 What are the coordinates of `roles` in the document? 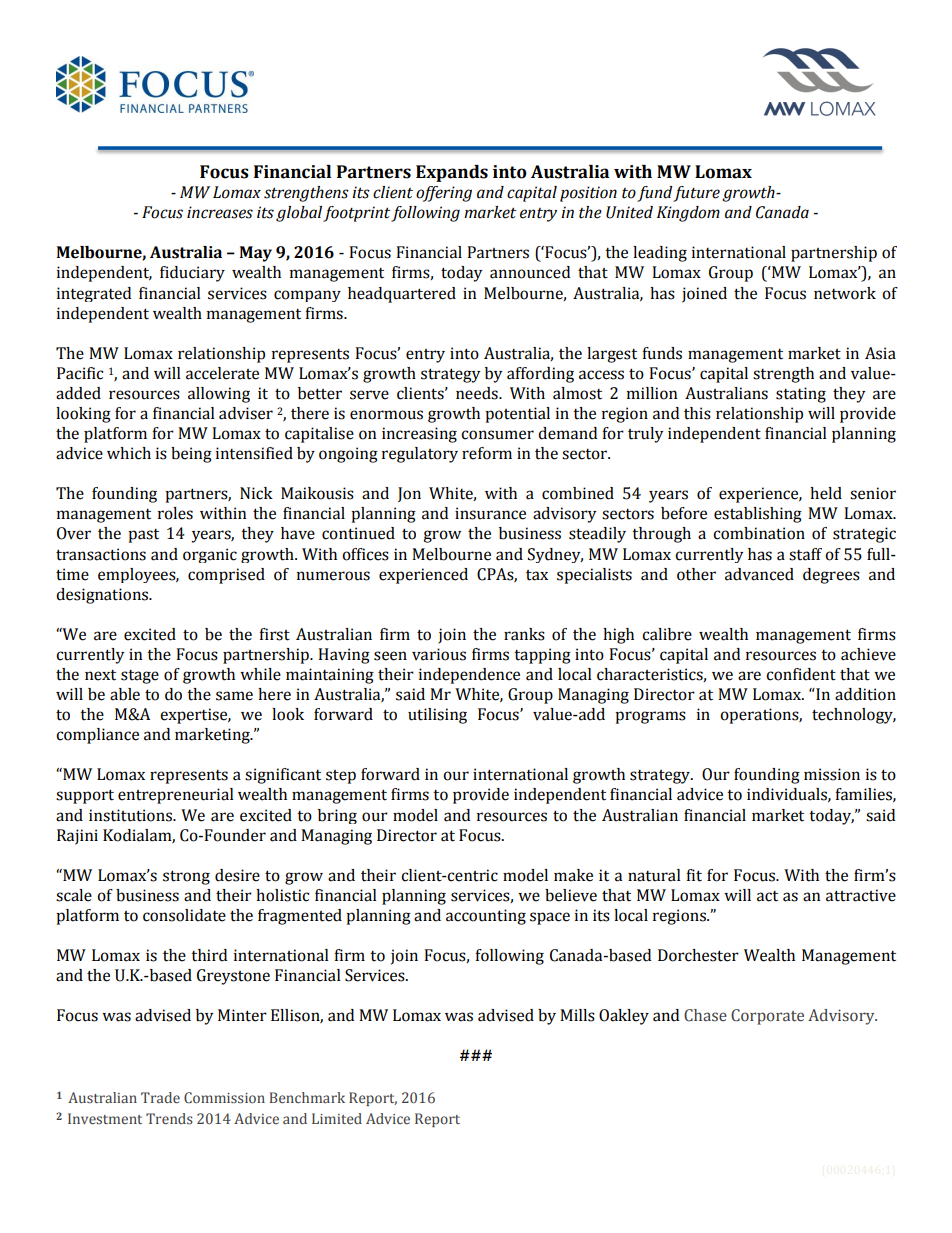 It's located at (175, 513).
